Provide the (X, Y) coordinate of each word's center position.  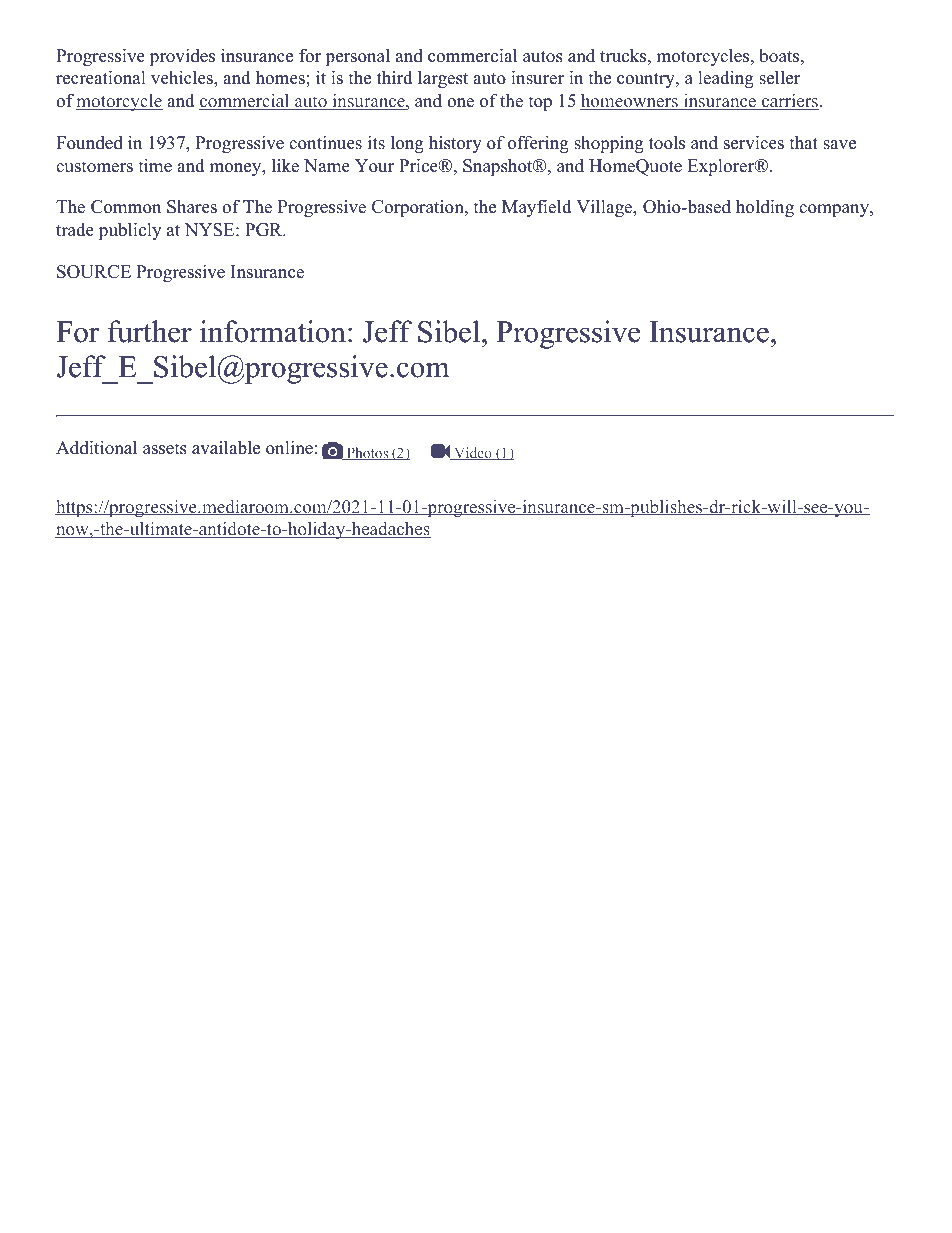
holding (765, 208)
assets (165, 449)
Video (473, 453)
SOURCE (94, 272)
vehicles (183, 77)
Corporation (419, 208)
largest (443, 79)
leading (726, 79)
